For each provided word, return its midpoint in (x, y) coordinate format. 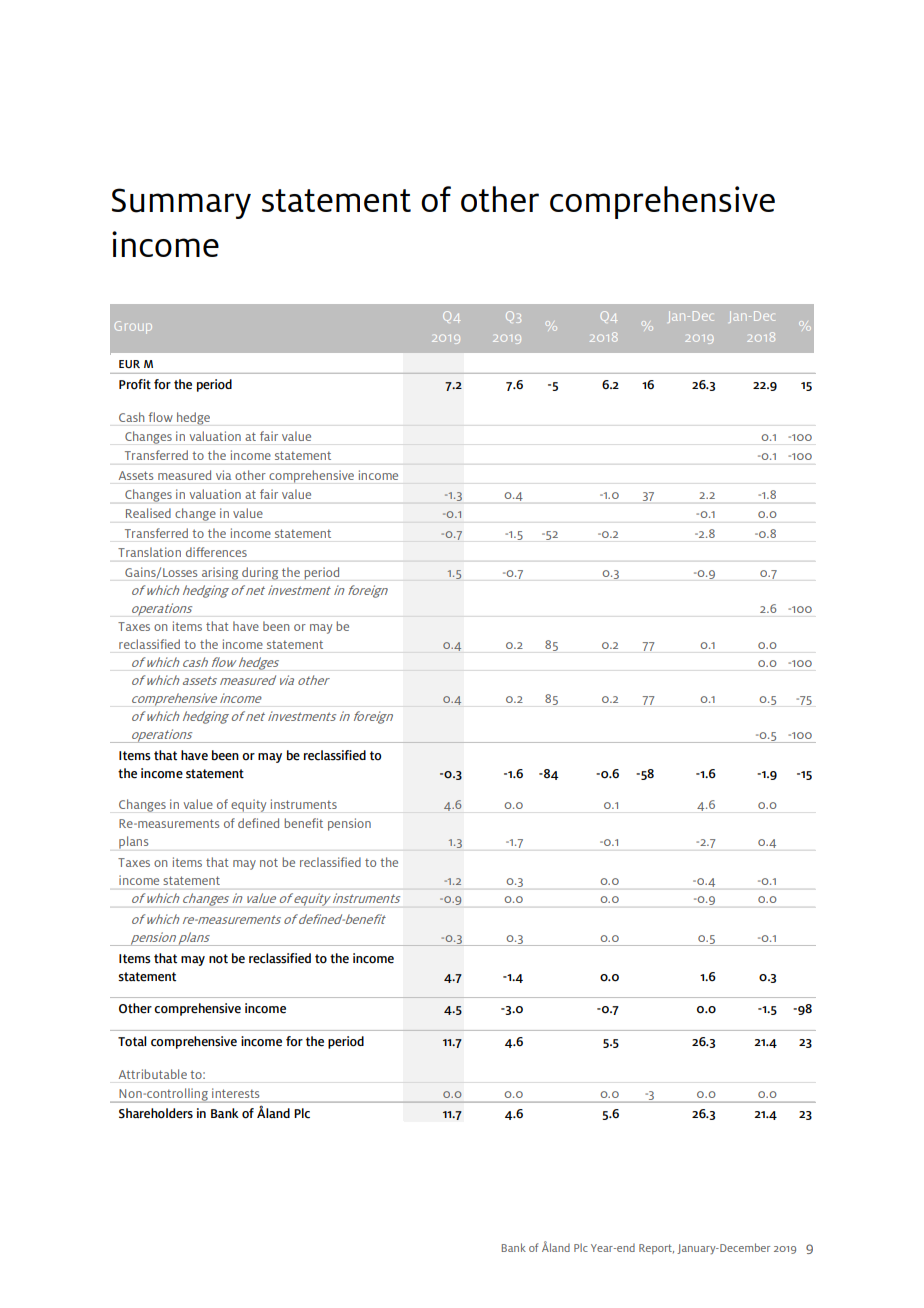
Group (133, 327)
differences (216, 552)
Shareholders (156, 1113)
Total (132, 1041)
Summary (181, 203)
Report (656, 1249)
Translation (149, 552)
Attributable (153, 1074)
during (260, 573)
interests (235, 1093)
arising (220, 573)
